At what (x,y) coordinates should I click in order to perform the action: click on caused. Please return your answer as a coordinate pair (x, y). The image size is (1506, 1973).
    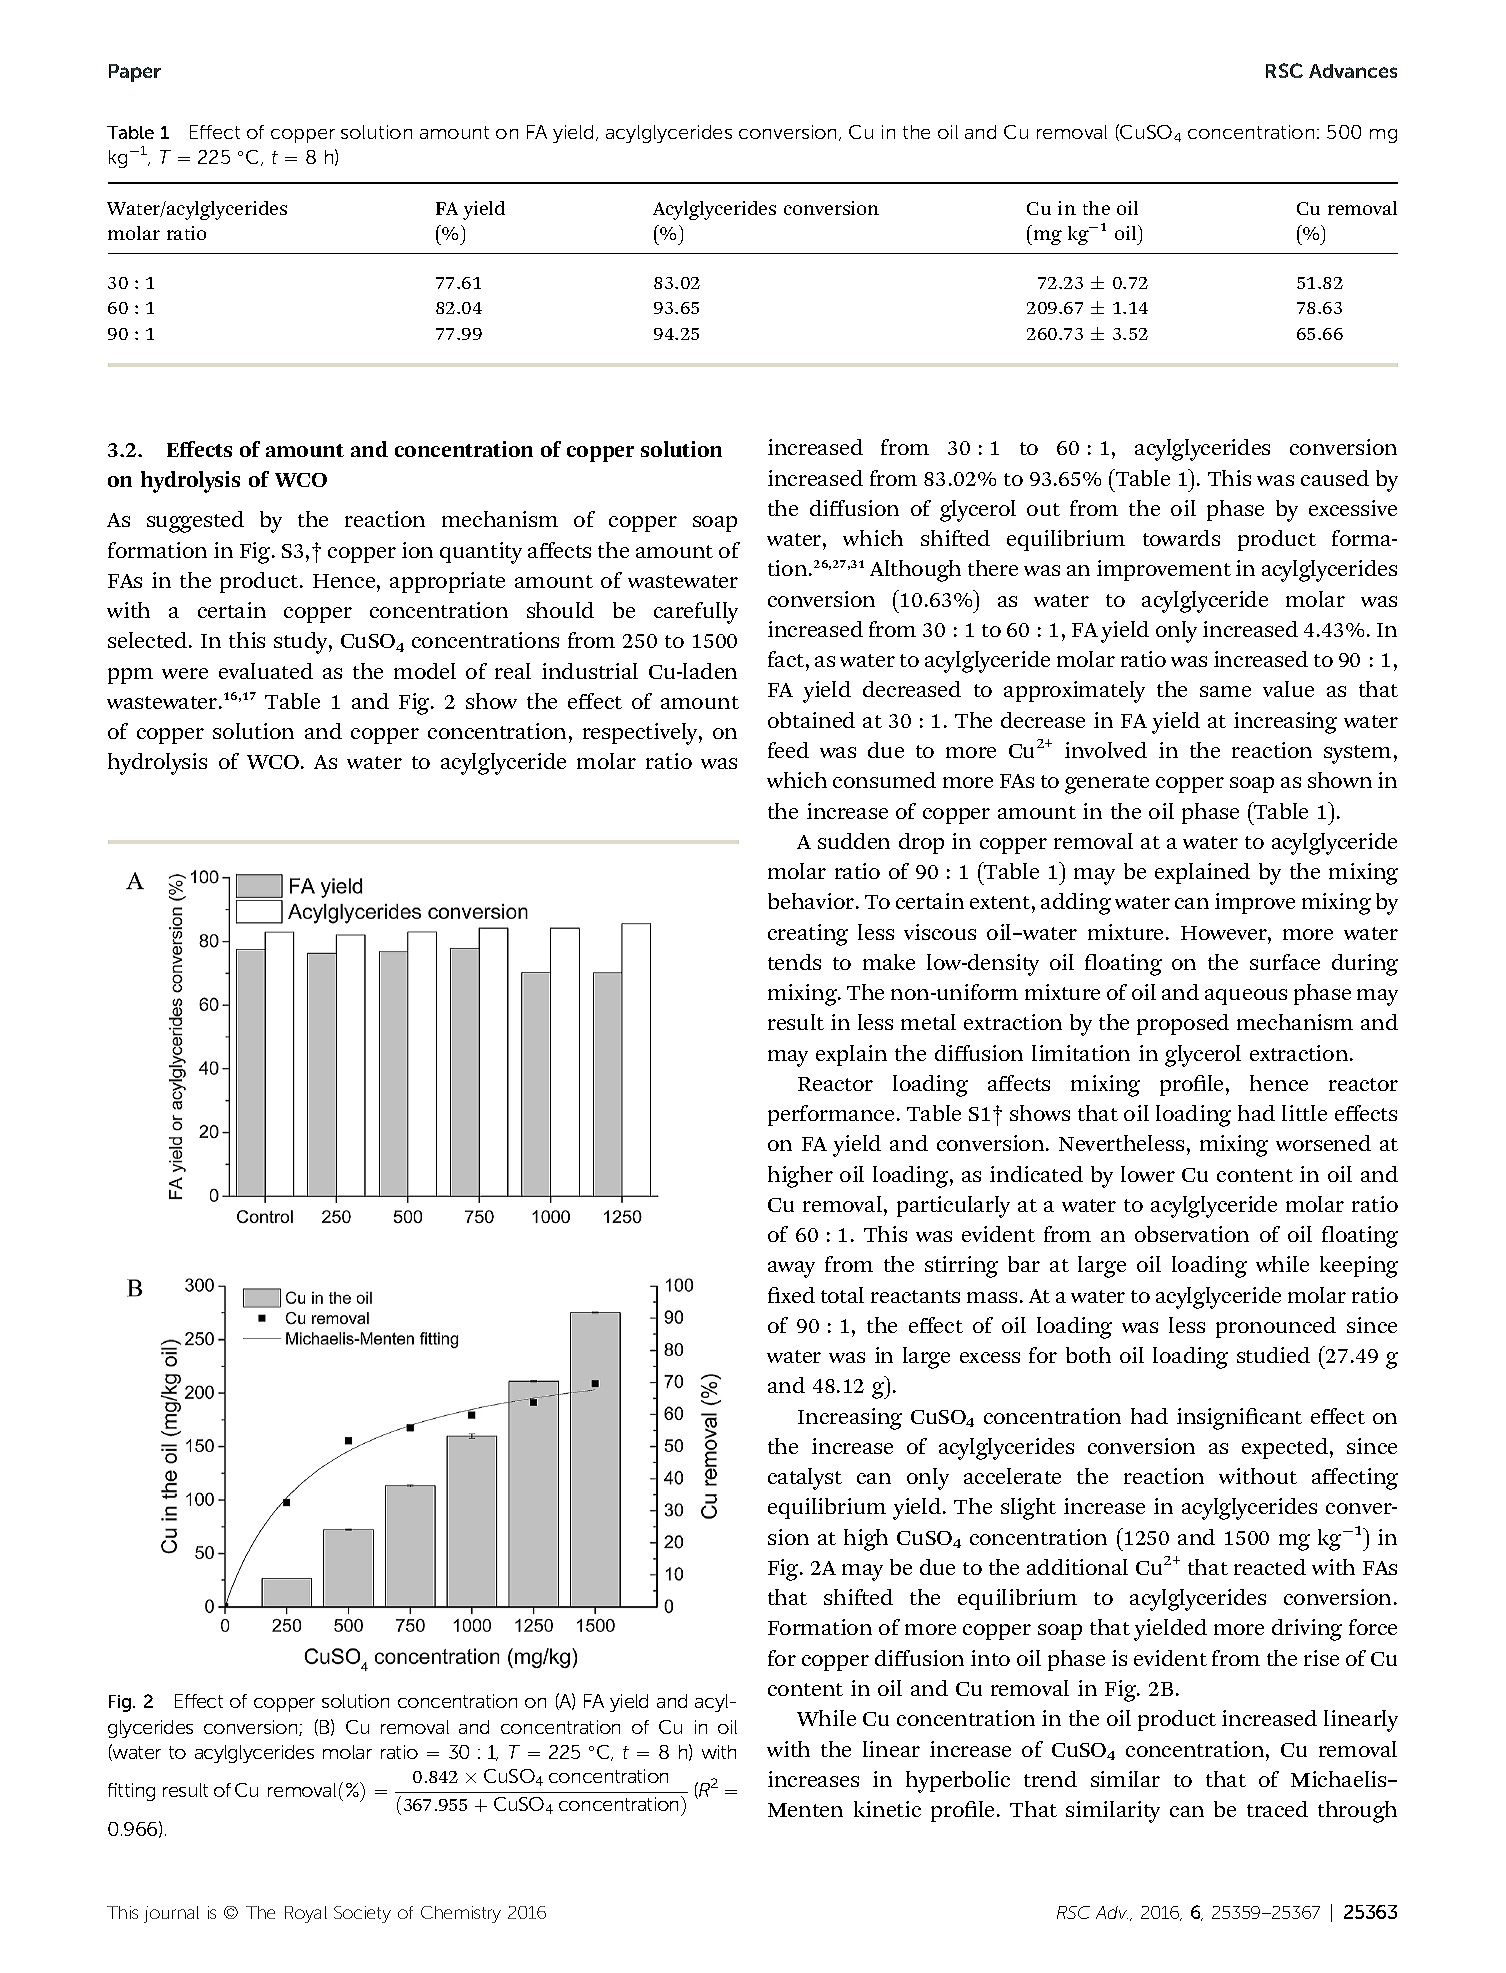
    Looking at the image, I should click on (1335, 478).
